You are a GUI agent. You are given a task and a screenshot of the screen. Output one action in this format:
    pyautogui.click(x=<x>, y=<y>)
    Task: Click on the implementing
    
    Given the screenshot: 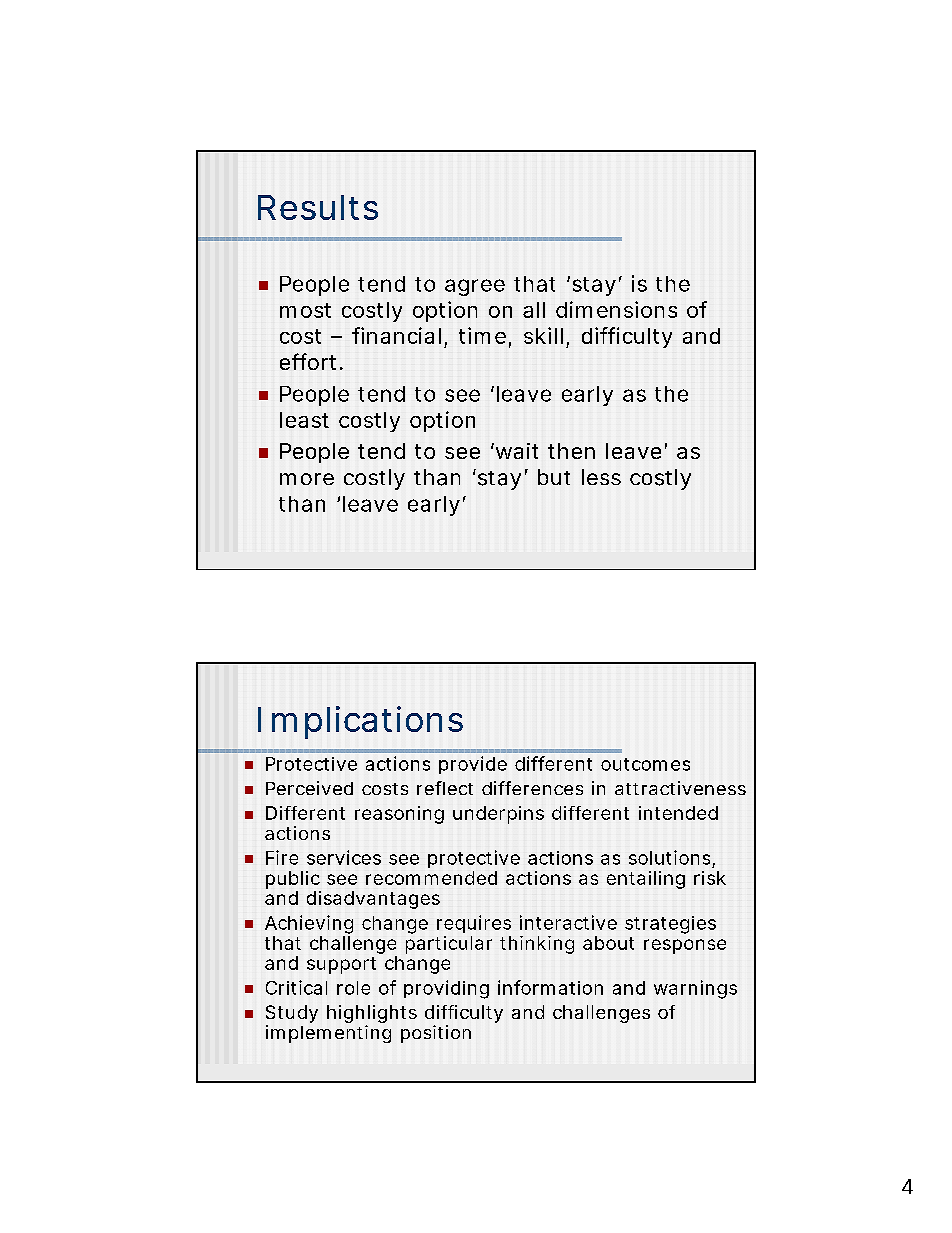 What is the action you would take?
    pyautogui.click(x=328, y=1034)
